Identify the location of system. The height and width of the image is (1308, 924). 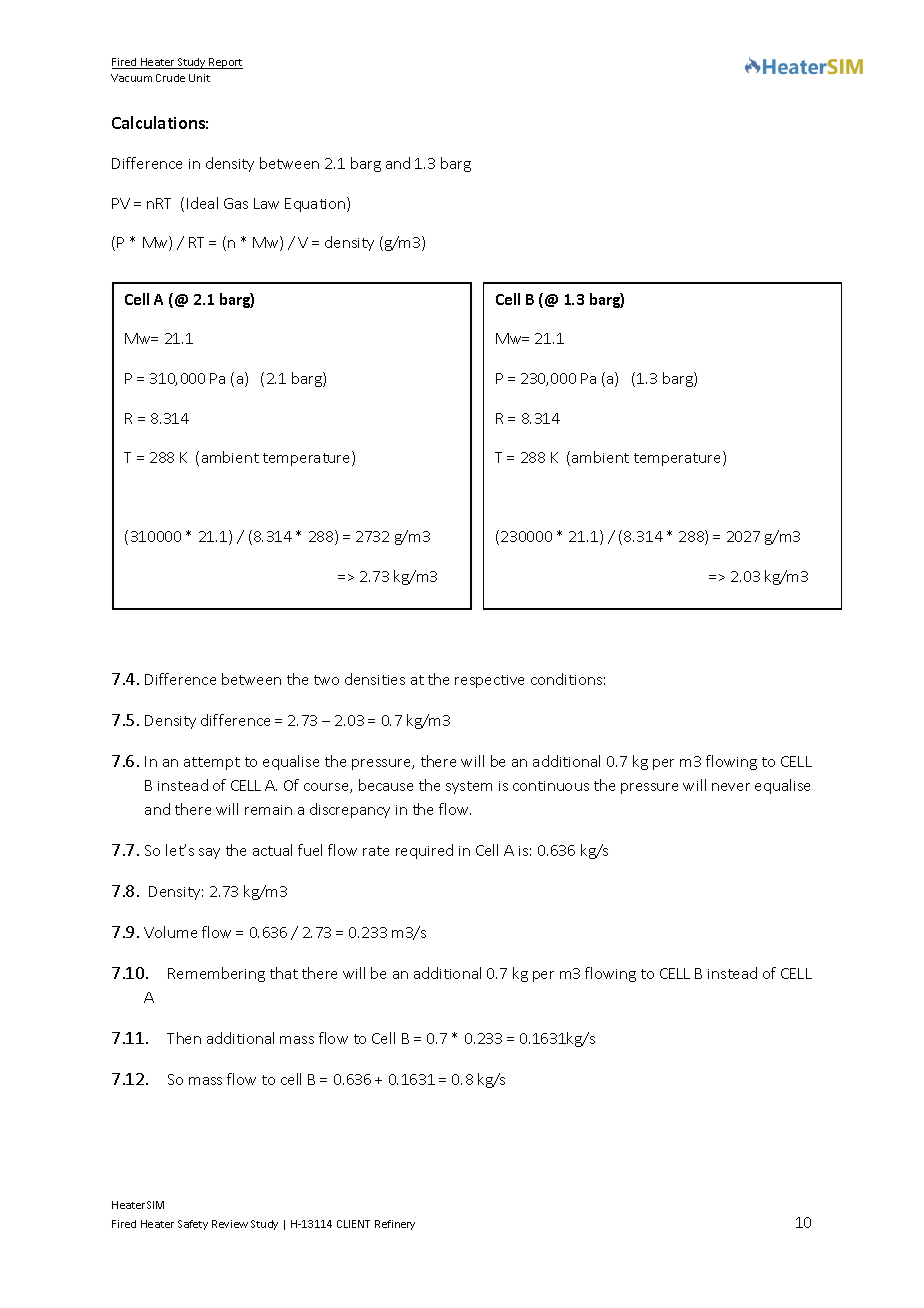
(469, 787).
